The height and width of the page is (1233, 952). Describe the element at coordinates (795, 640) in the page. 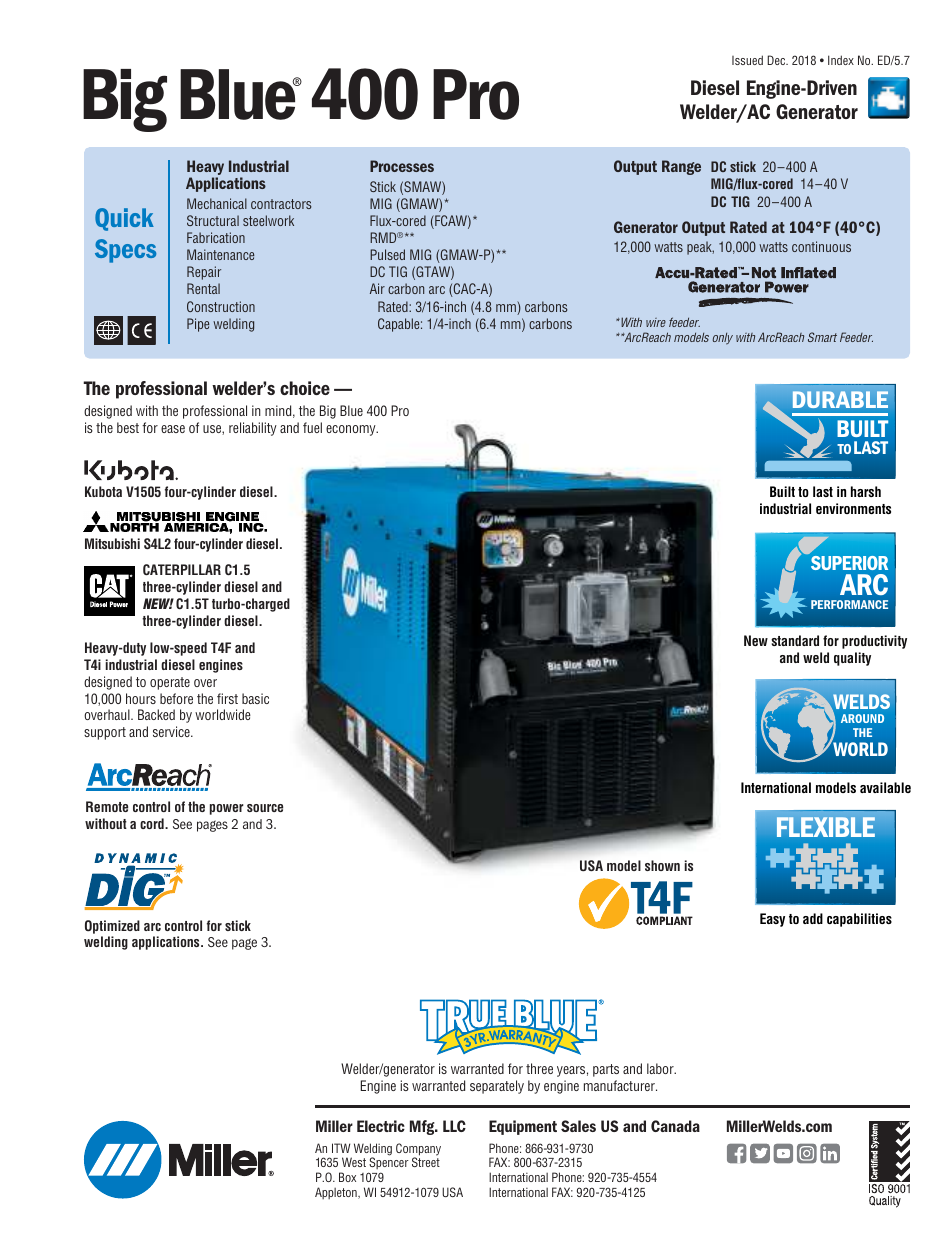

I see `standard` at that location.
